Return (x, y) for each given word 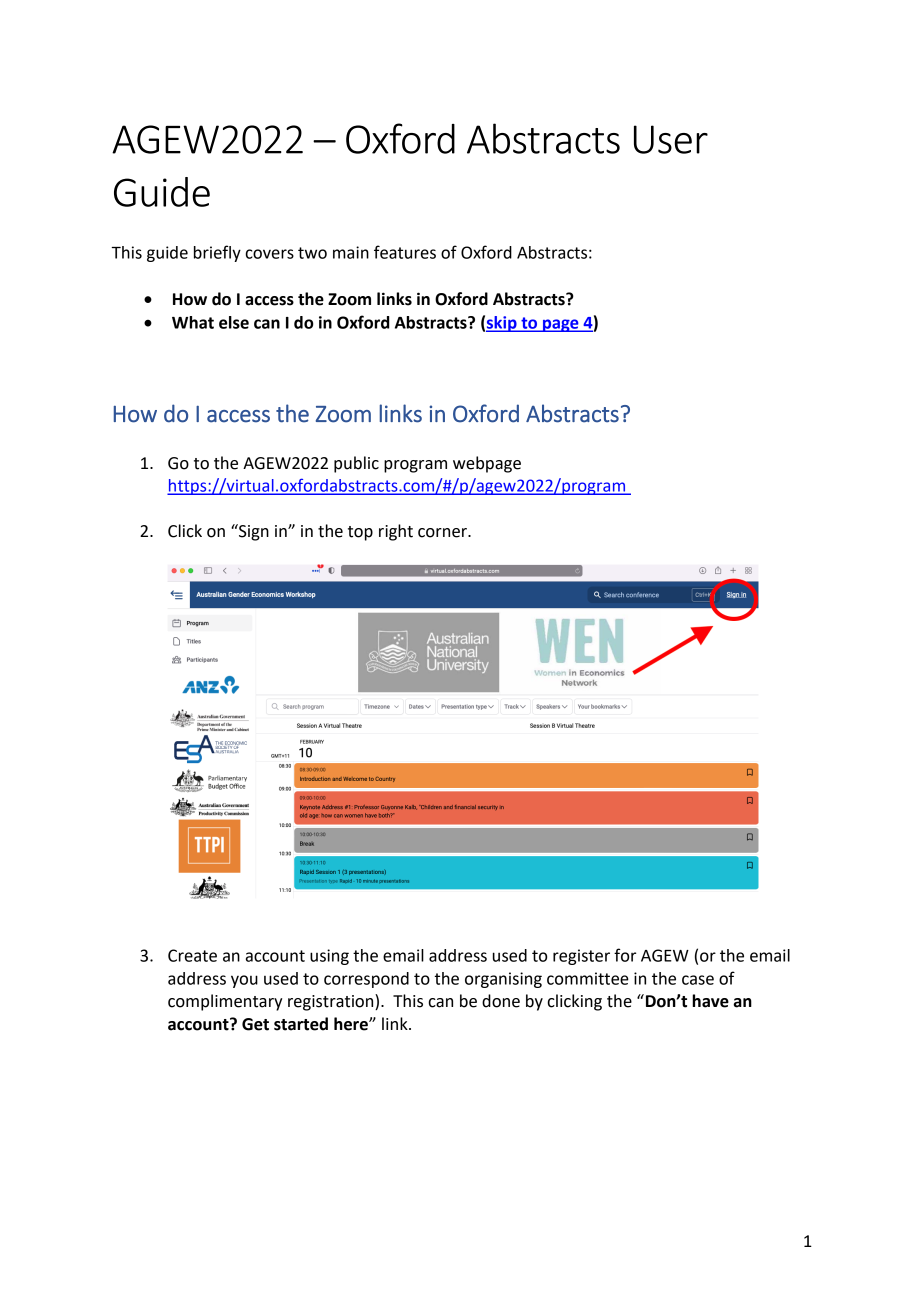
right (396, 532)
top (360, 533)
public (356, 464)
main (351, 252)
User (671, 139)
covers (269, 254)
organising (503, 980)
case (698, 980)
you (244, 981)
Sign (253, 532)
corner (443, 533)
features (405, 252)
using (329, 957)
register (581, 957)
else (234, 322)
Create (192, 955)
